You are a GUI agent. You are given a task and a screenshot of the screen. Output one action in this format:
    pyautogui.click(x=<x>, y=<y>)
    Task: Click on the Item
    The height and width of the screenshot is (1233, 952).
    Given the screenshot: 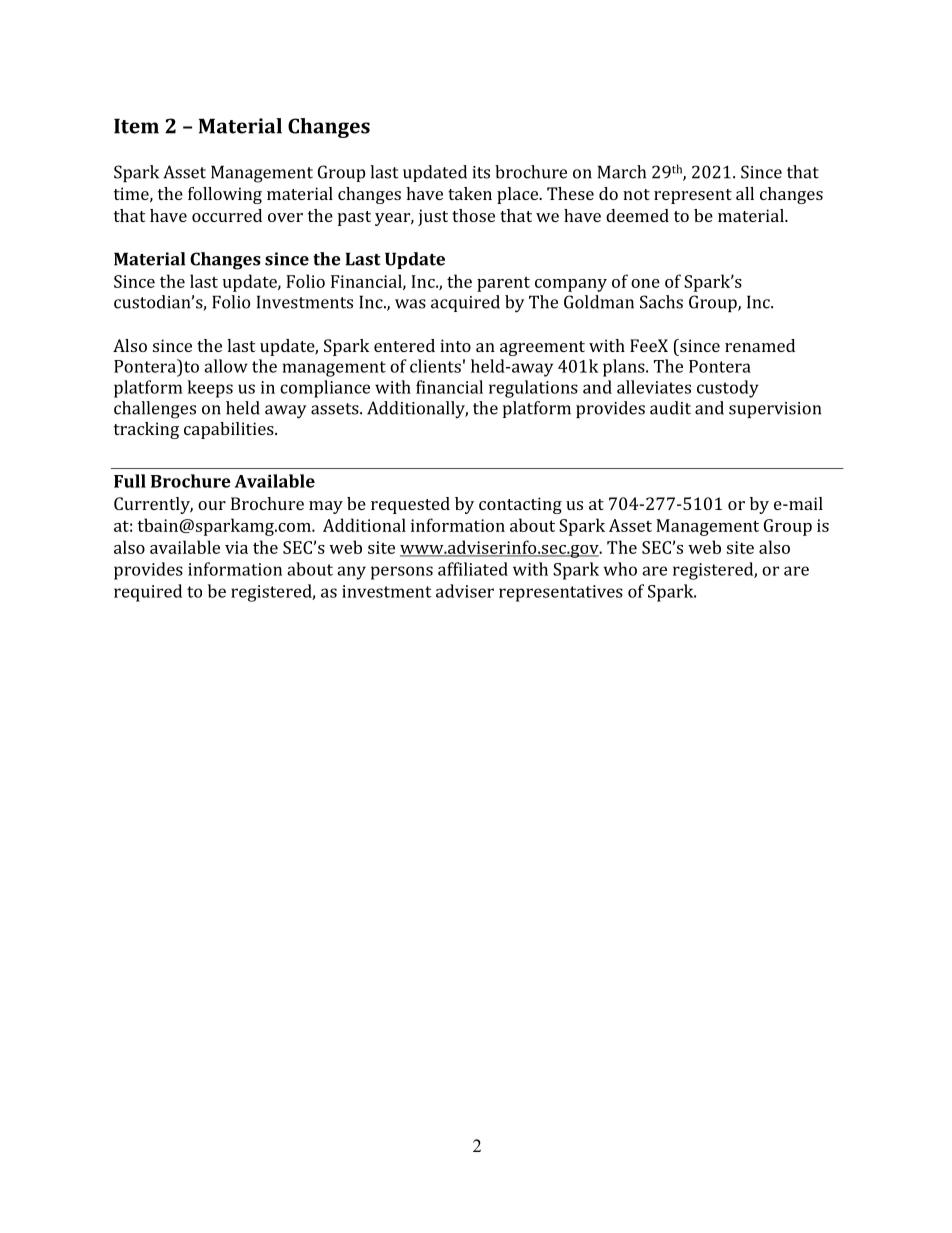 What is the action you would take?
    pyautogui.click(x=136, y=126)
